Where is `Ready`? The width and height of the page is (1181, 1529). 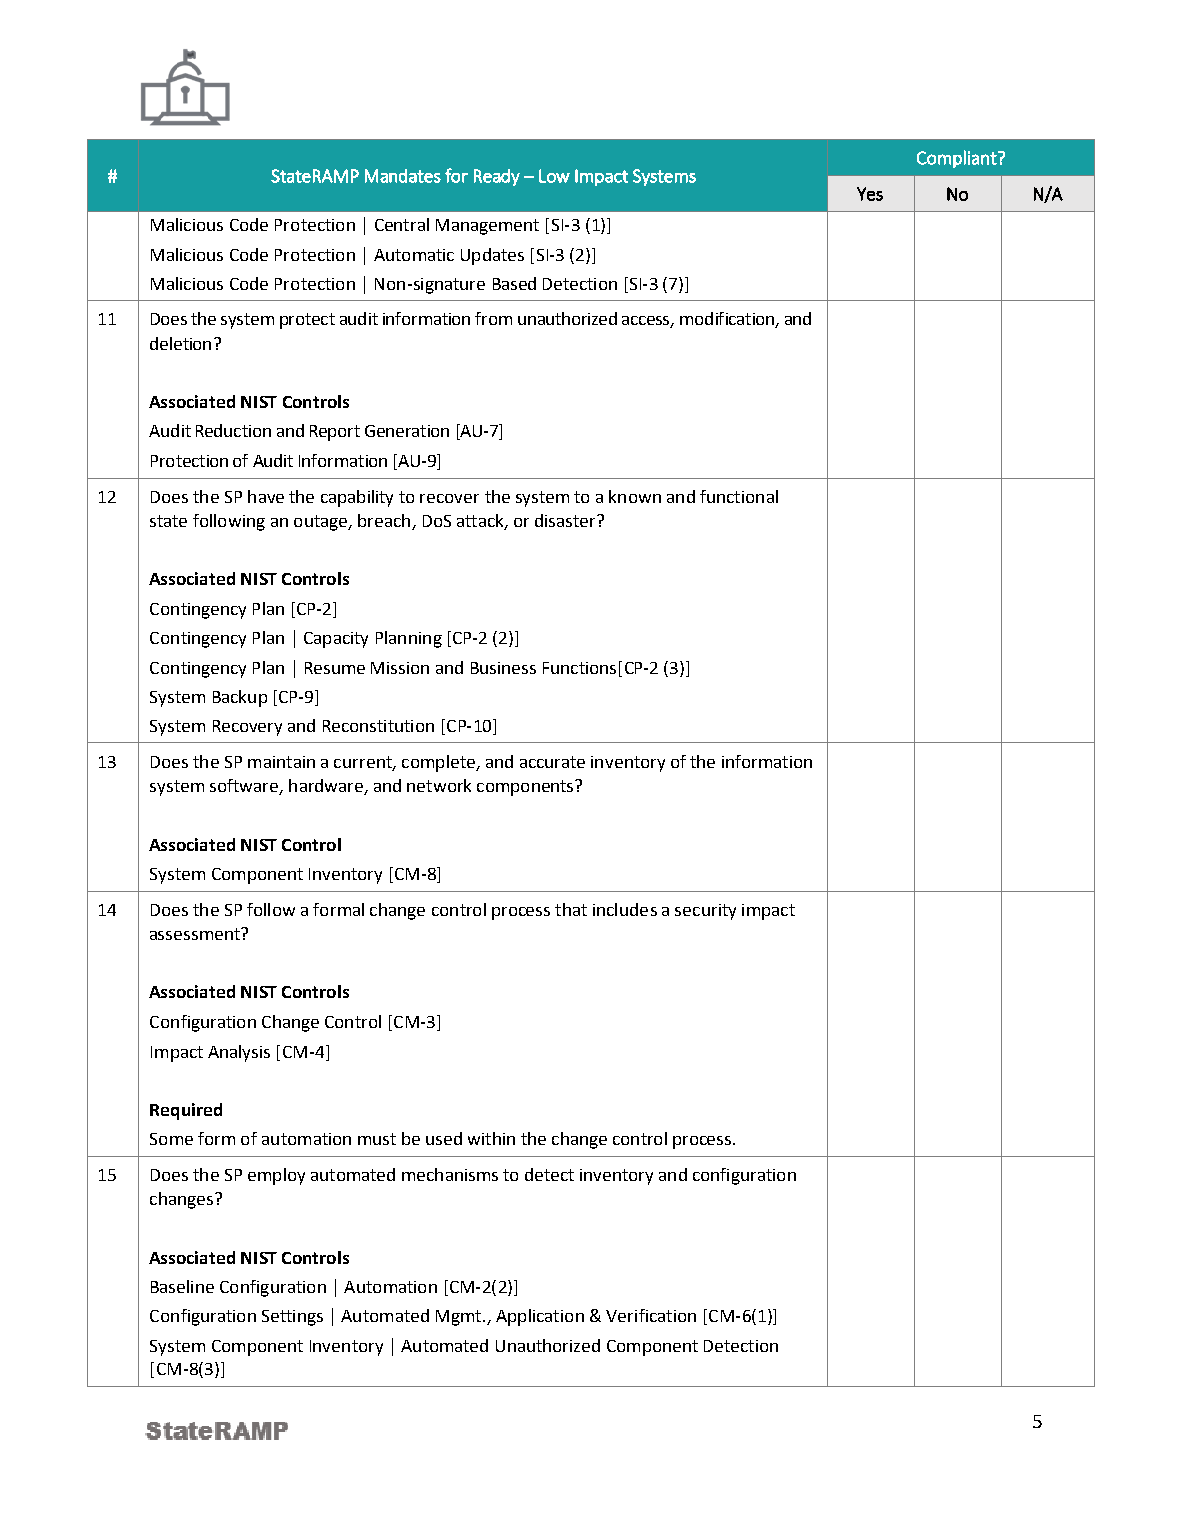
Ready is located at coordinates (497, 177).
